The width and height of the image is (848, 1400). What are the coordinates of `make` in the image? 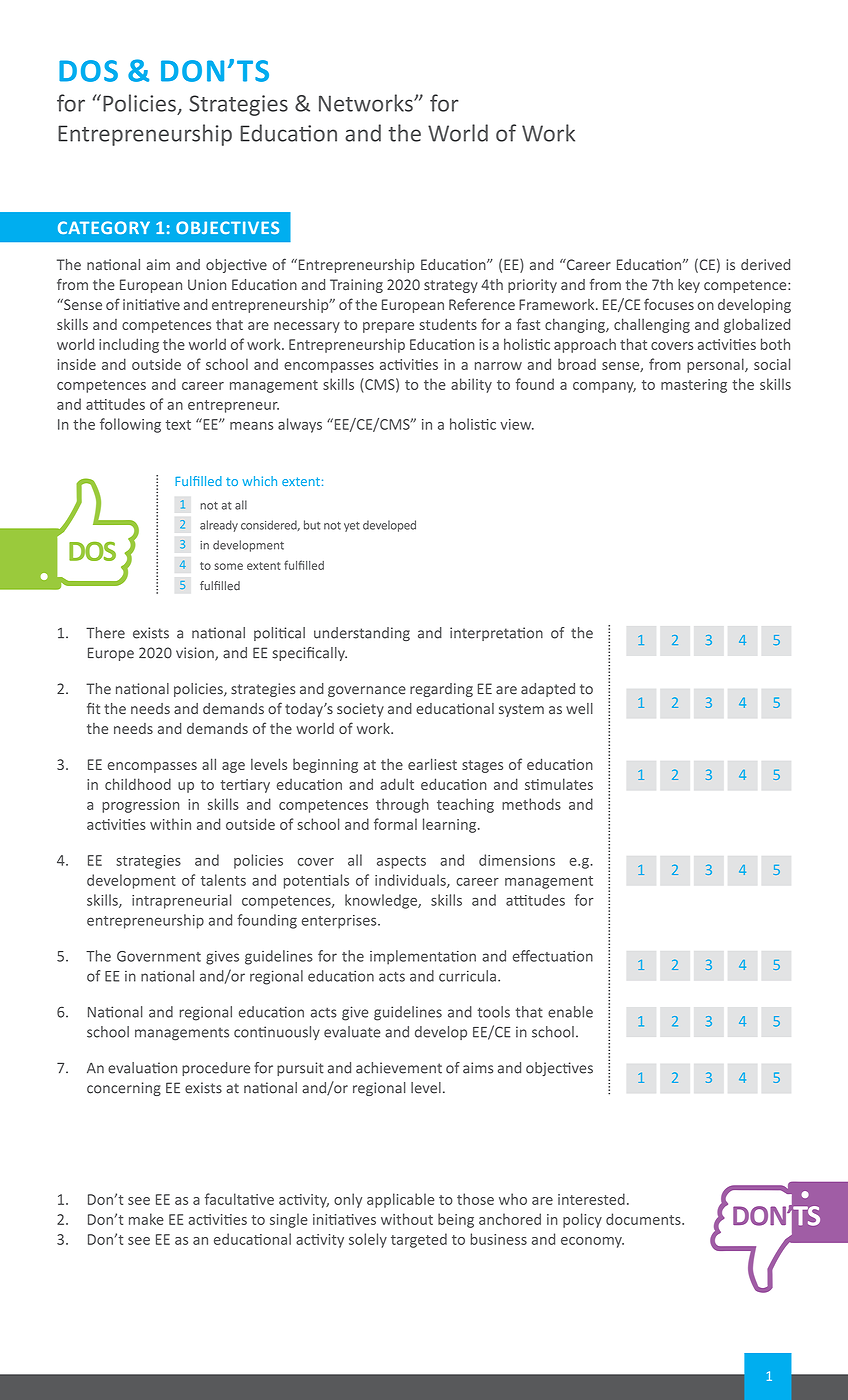 It's located at (146, 1219).
